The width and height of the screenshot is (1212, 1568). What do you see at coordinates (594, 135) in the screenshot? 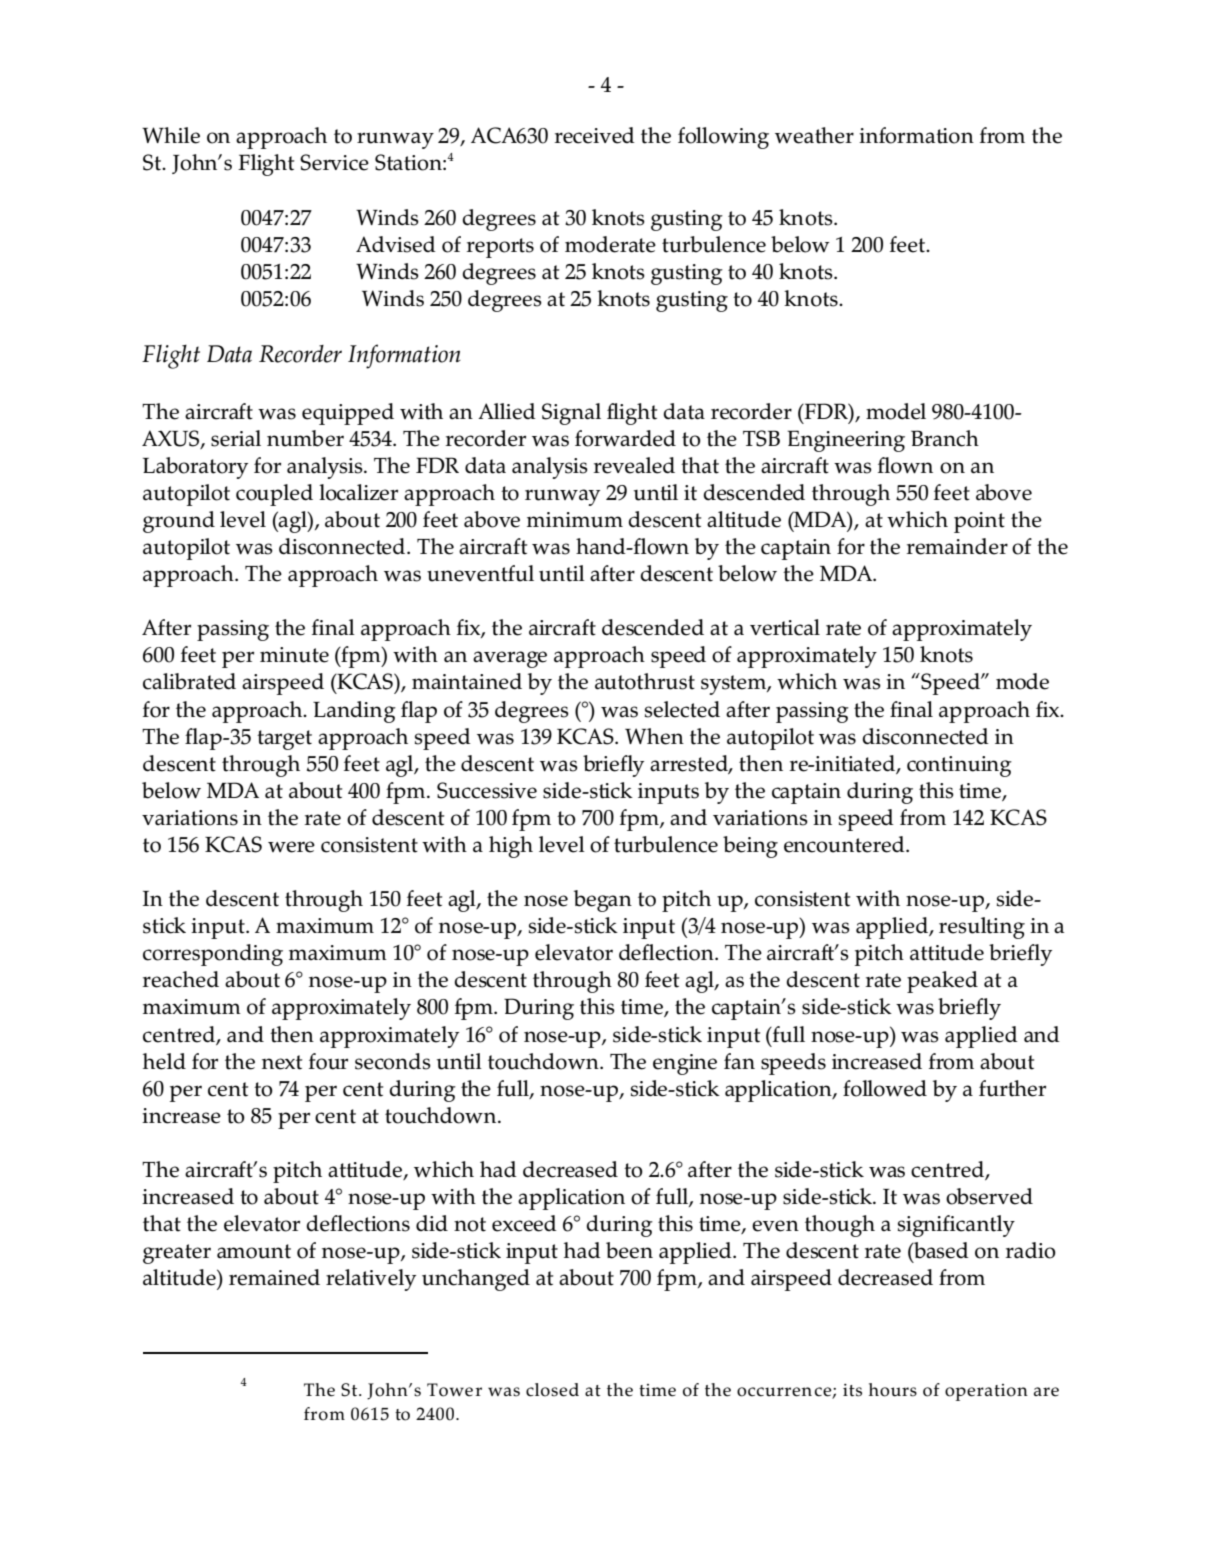
I see `received` at bounding box center [594, 135].
